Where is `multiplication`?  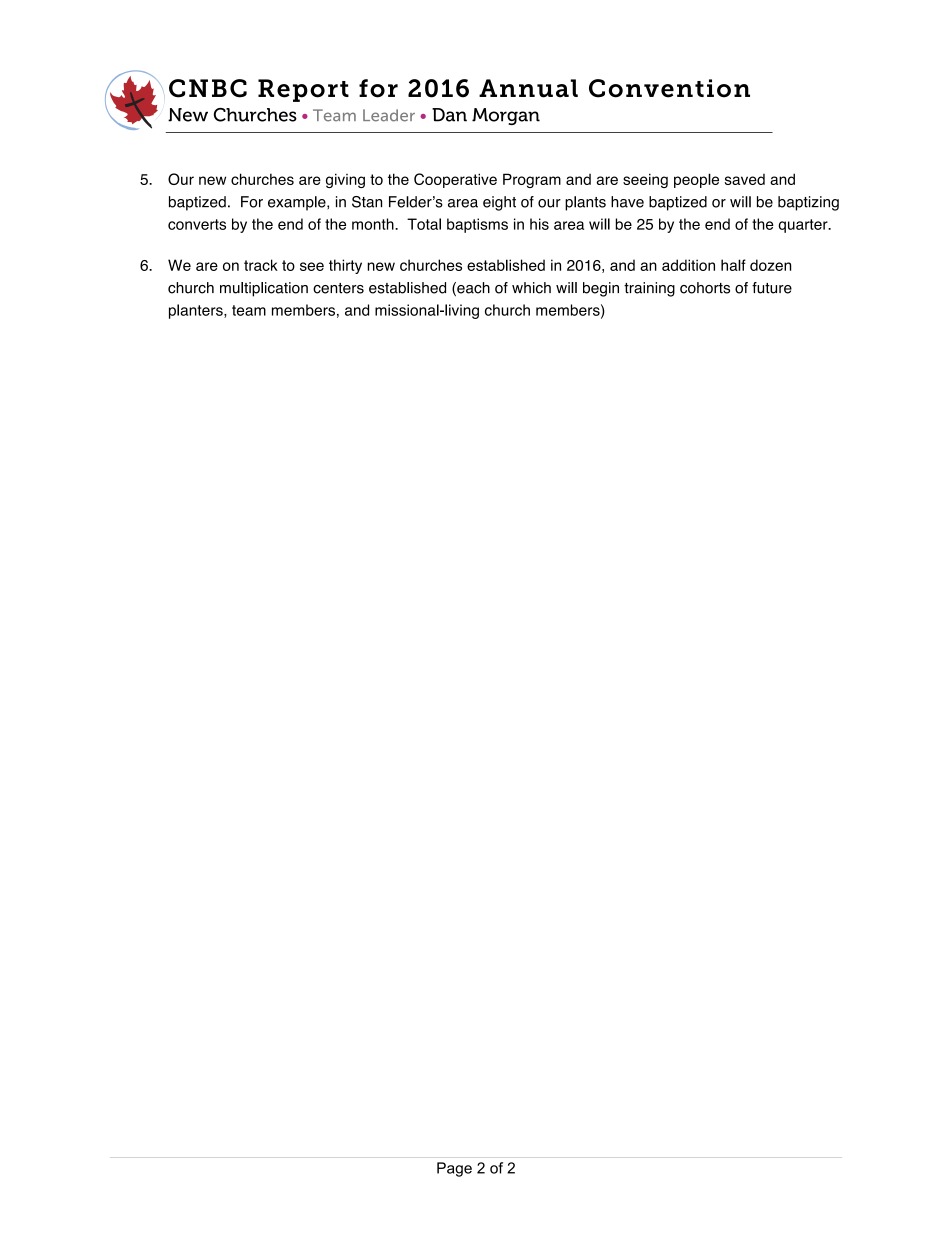 multiplication is located at coordinates (264, 289).
